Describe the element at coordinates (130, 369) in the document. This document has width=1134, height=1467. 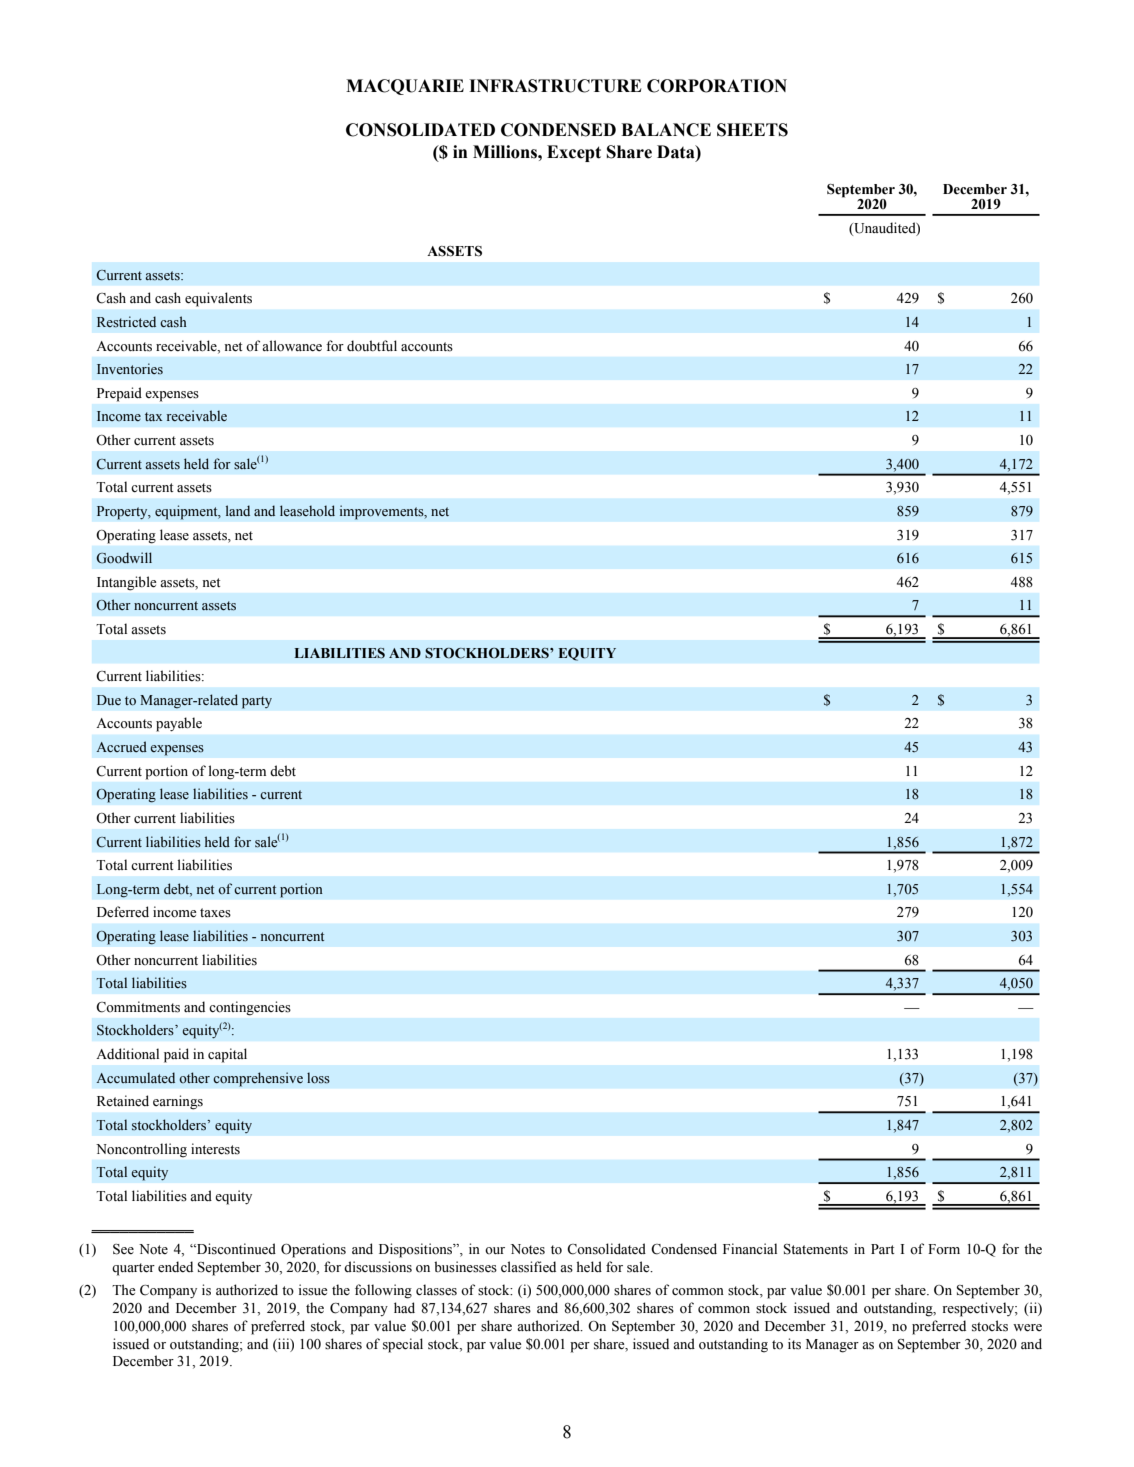
I see `Inventories` at that location.
